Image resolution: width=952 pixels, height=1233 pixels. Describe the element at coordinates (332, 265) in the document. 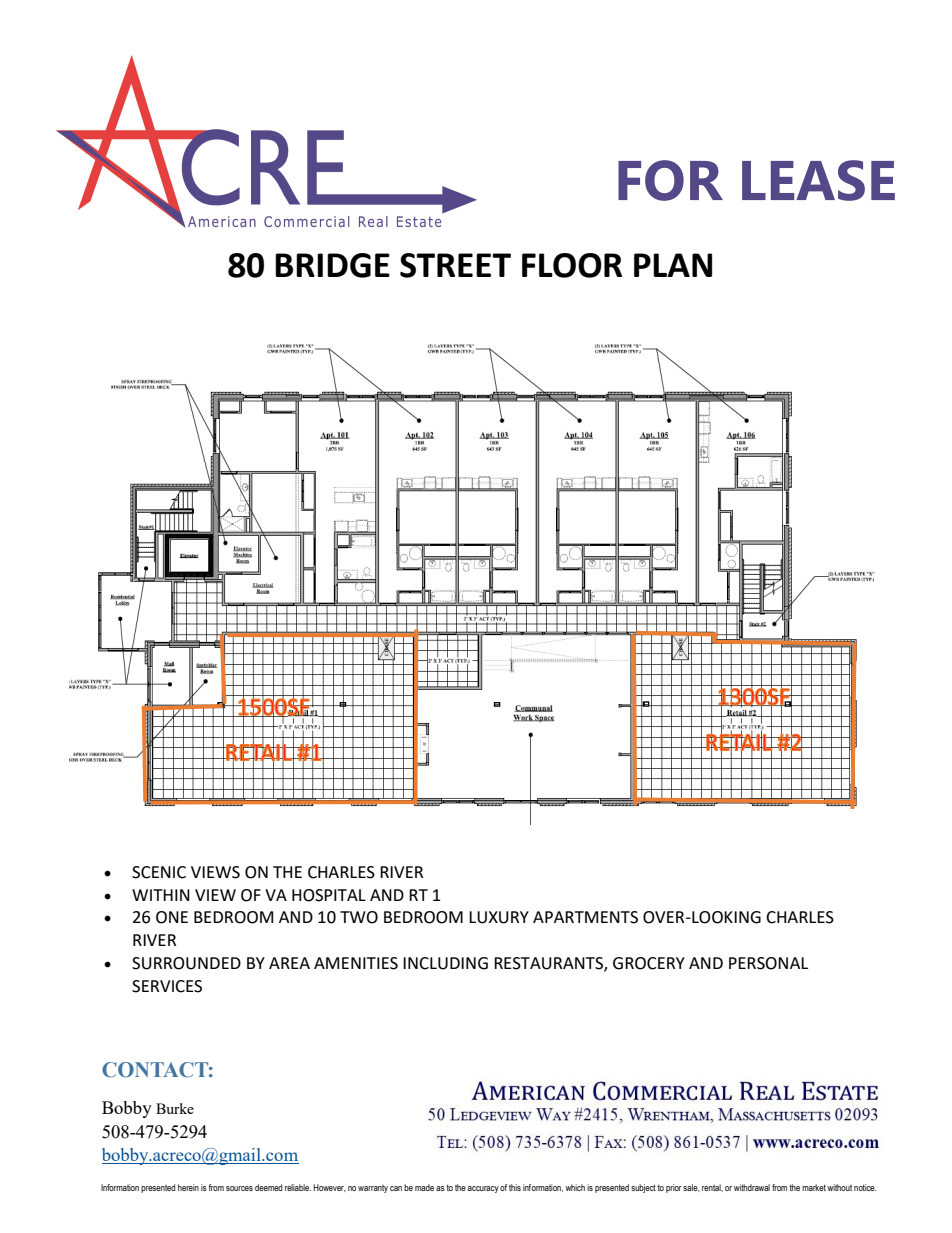

I see `BRIDGE` at that location.
